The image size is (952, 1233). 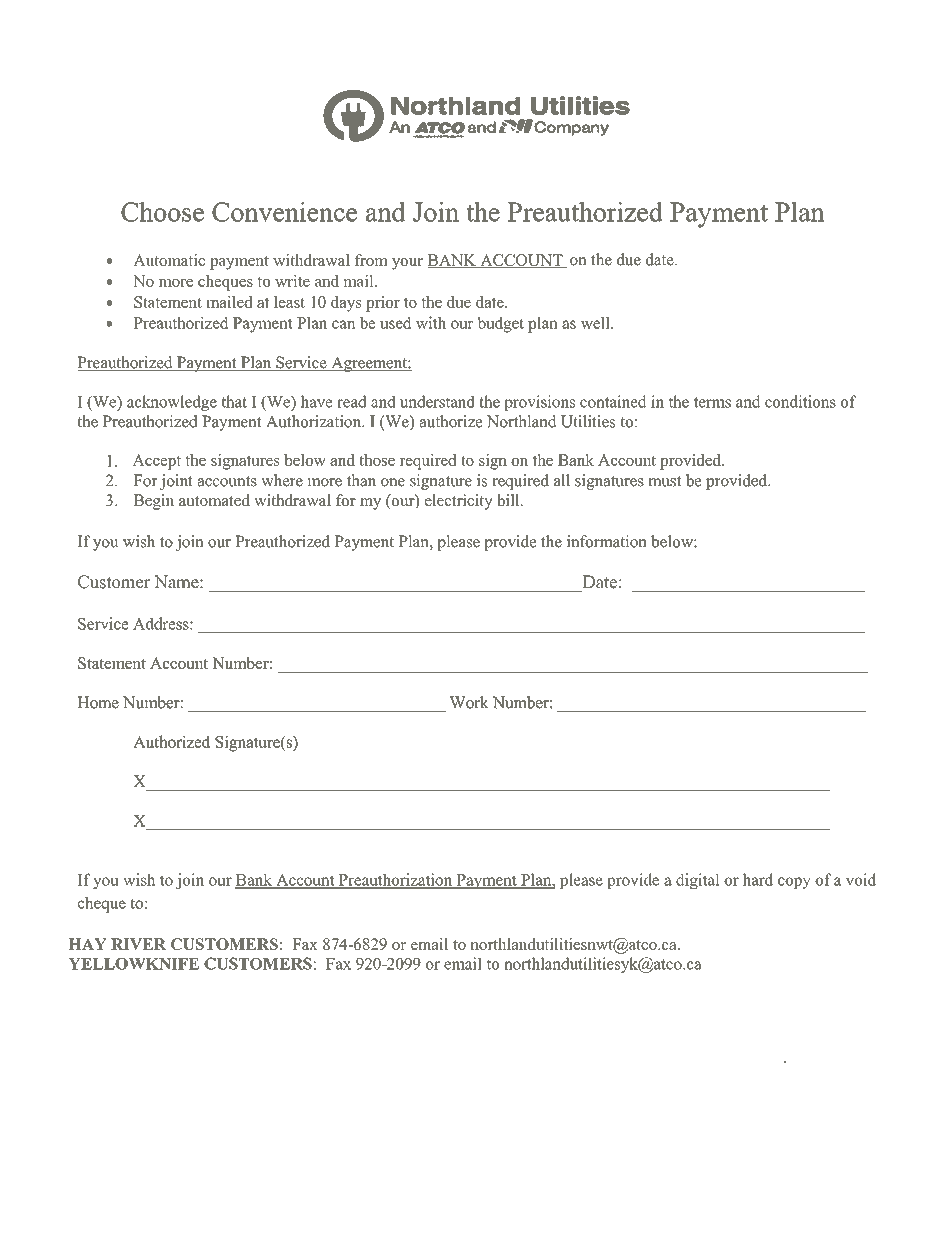 What do you see at coordinates (698, 881) in the screenshot?
I see `digital` at bounding box center [698, 881].
